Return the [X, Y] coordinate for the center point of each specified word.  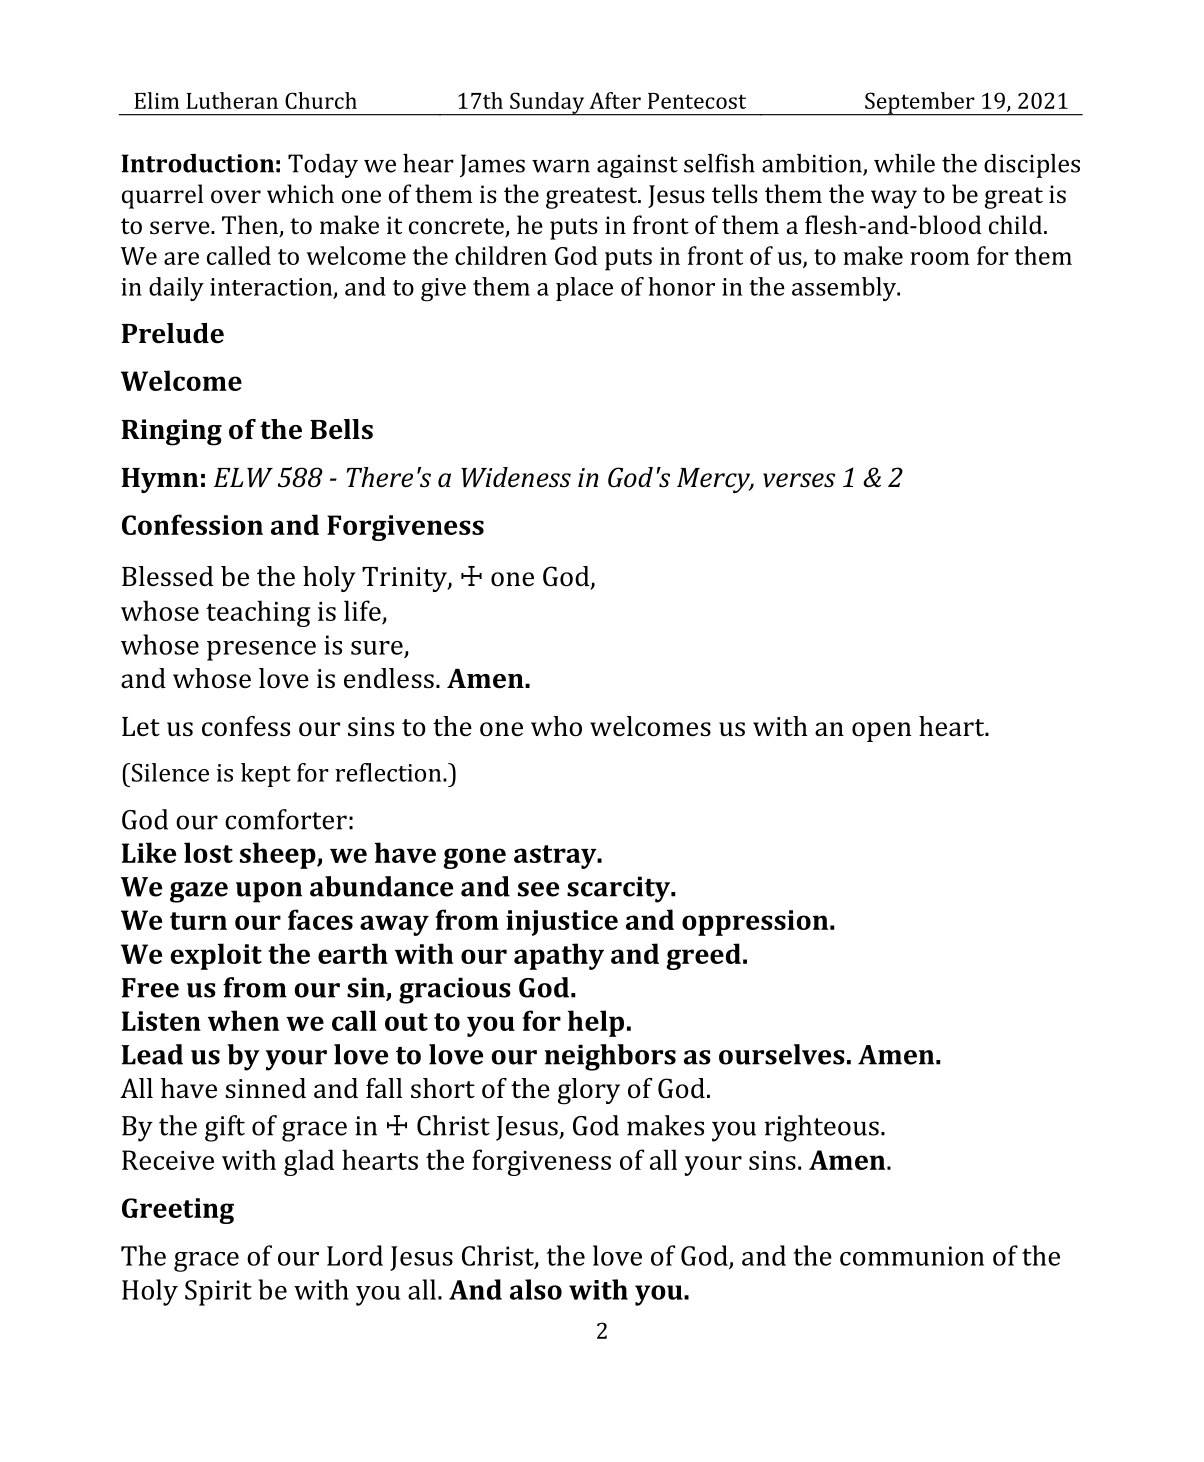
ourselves [782, 1054]
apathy [559, 956]
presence [261, 651]
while [904, 163]
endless [389, 678]
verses [799, 480]
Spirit [218, 1293]
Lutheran [232, 100]
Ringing [172, 432]
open [881, 732]
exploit [216, 956]
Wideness [516, 477]
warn [561, 166]
